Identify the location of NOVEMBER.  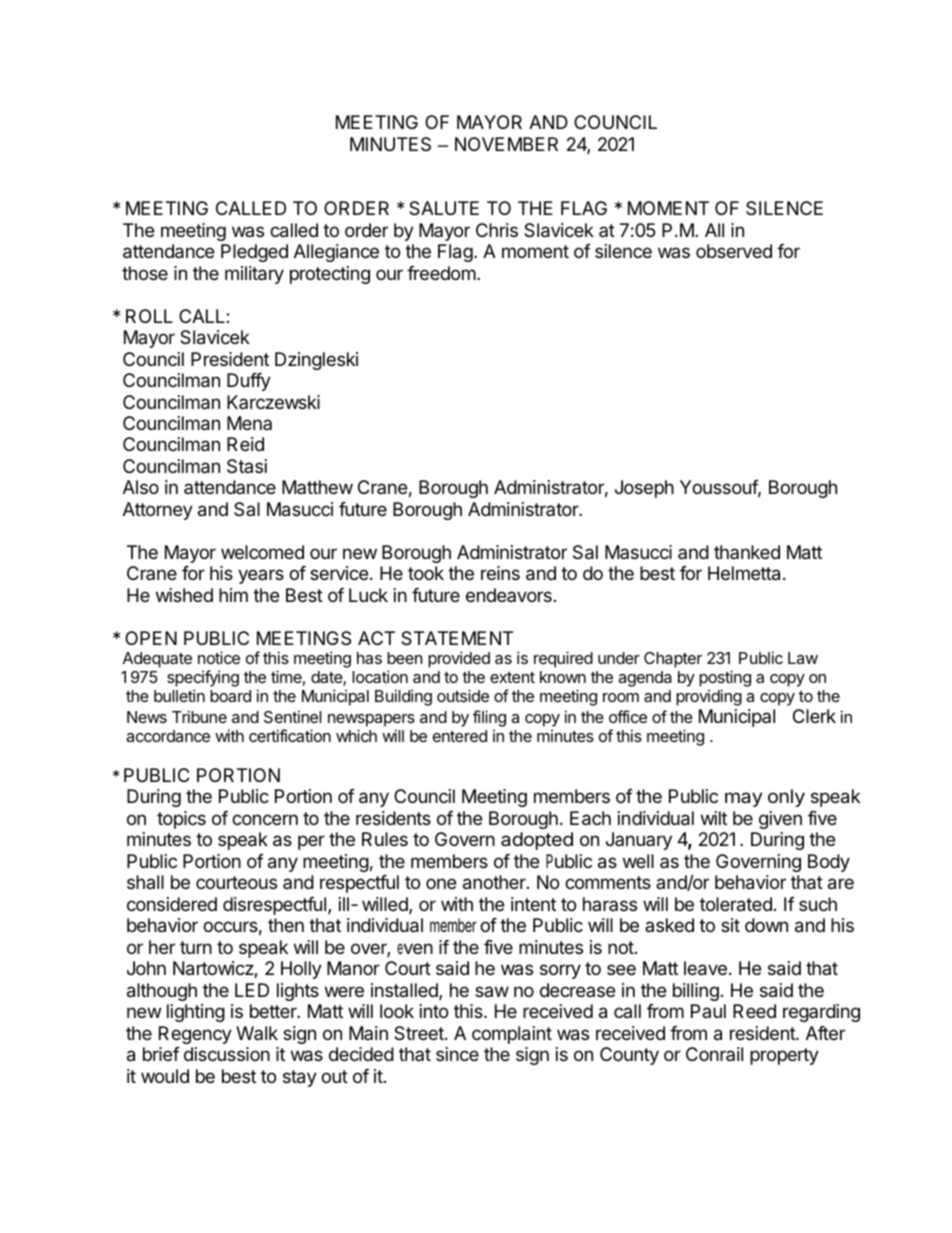
(506, 144).
